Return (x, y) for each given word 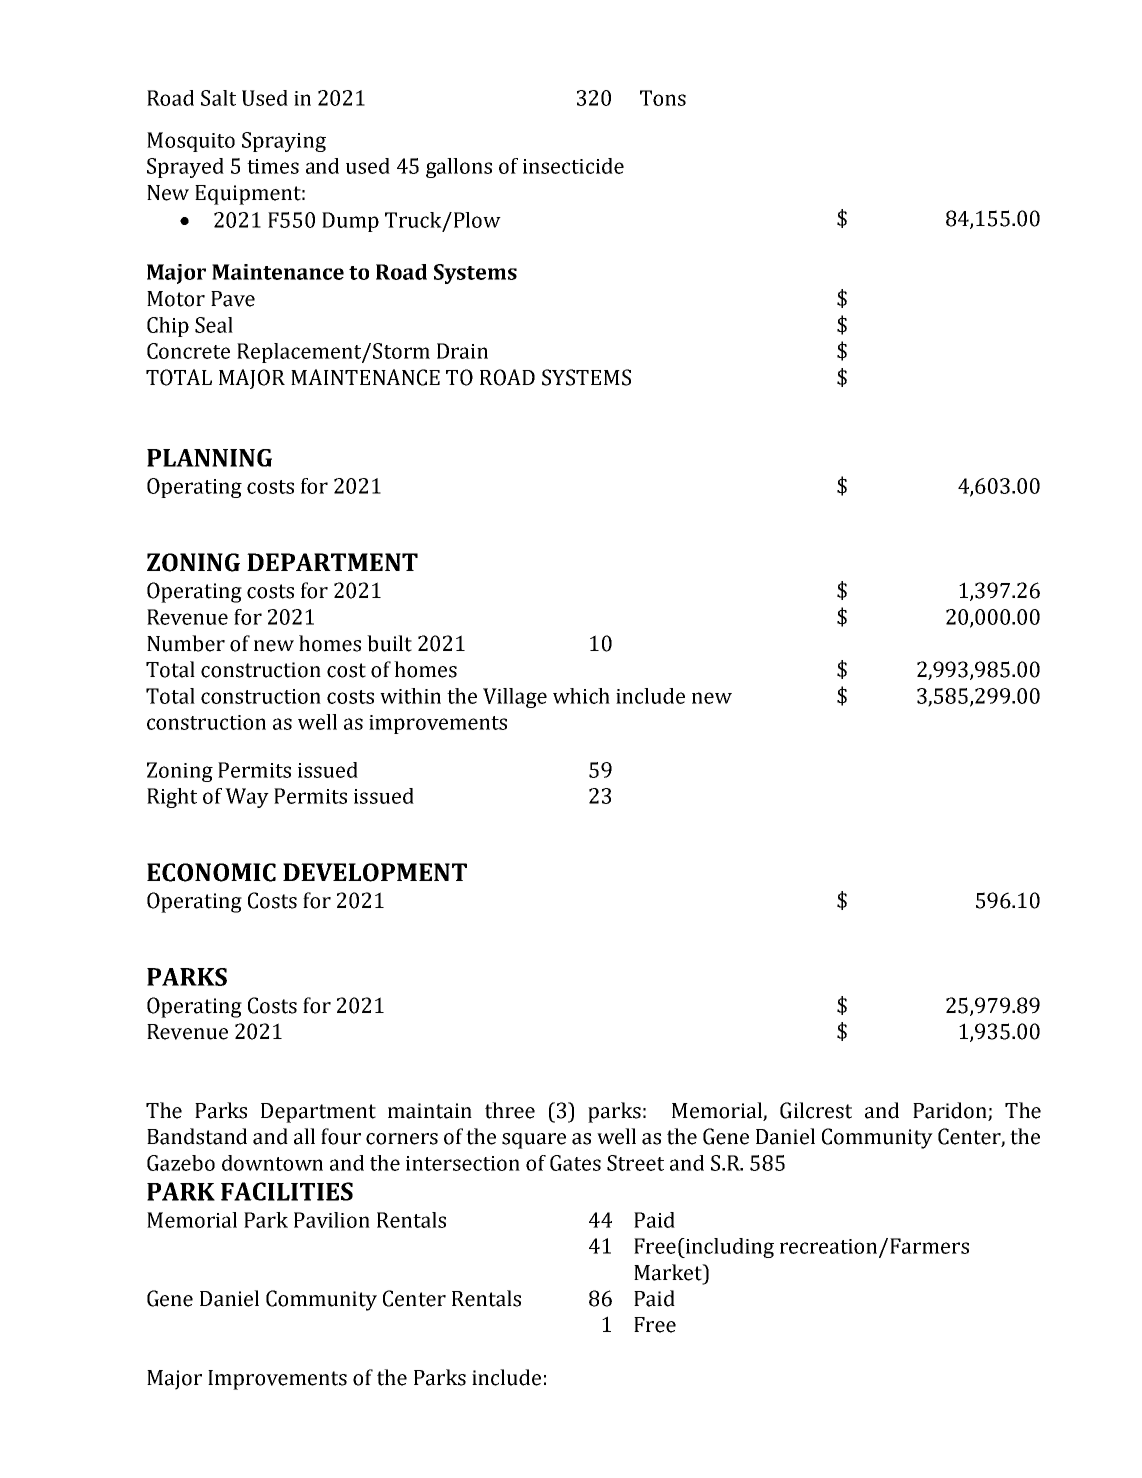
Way (247, 798)
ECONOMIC (211, 872)
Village (515, 698)
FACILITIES (287, 1191)
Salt (218, 98)
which (581, 696)
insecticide (573, 166)
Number (186, 643)
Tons (663, 98)
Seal (214, 325)
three (510, 1110)
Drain (462, 351)
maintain (430, 1111)
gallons (459, 168)
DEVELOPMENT (375, 872)
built (389, 643)
